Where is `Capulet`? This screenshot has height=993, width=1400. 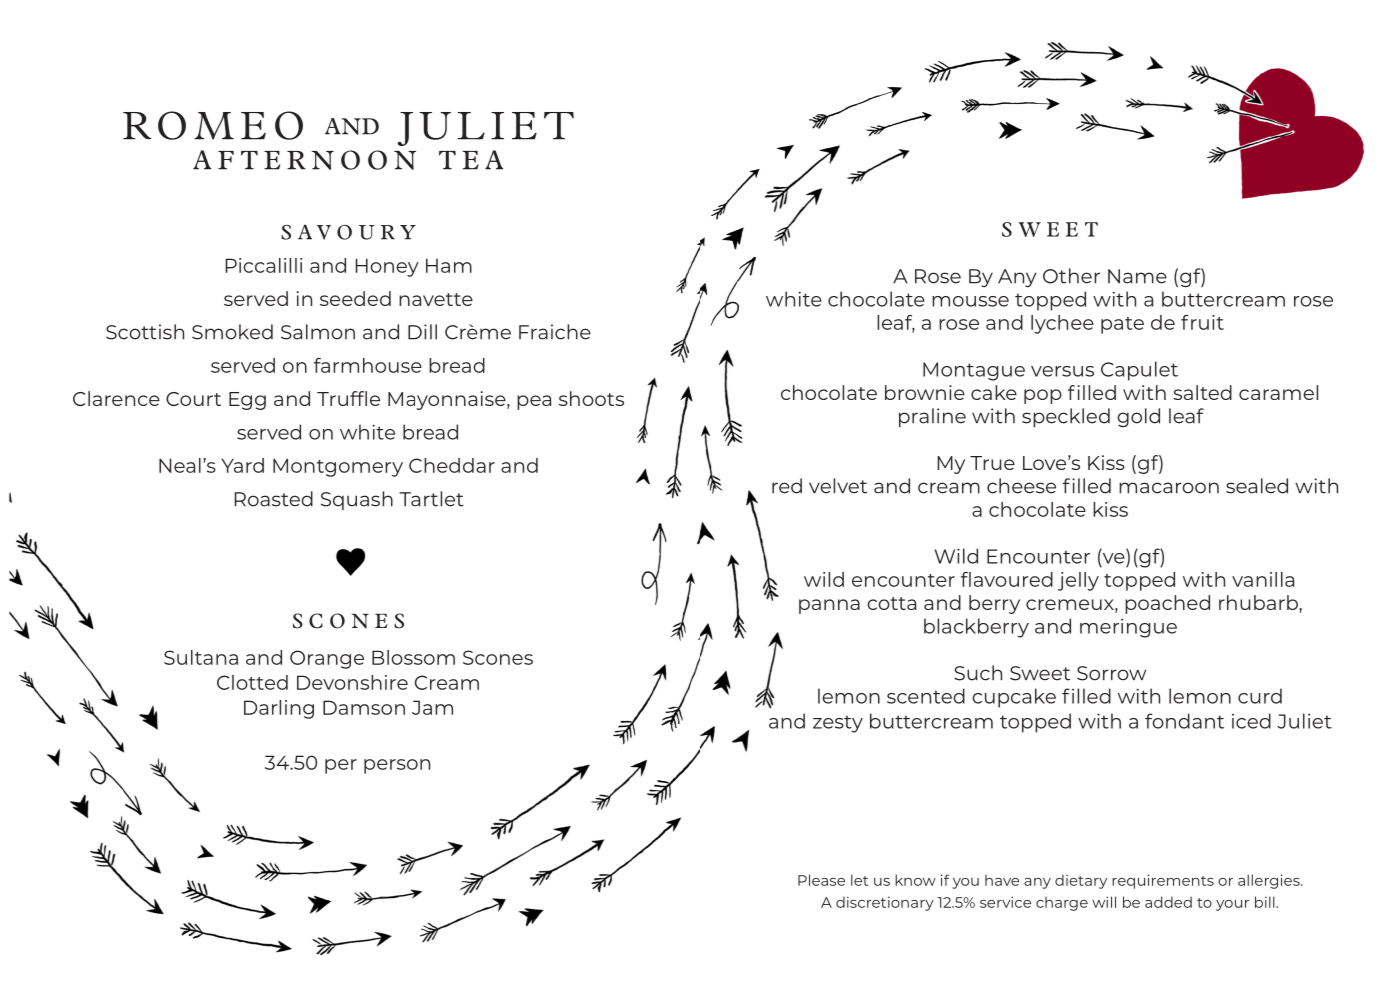
Capulet is located at coordinates (1139, 371).
